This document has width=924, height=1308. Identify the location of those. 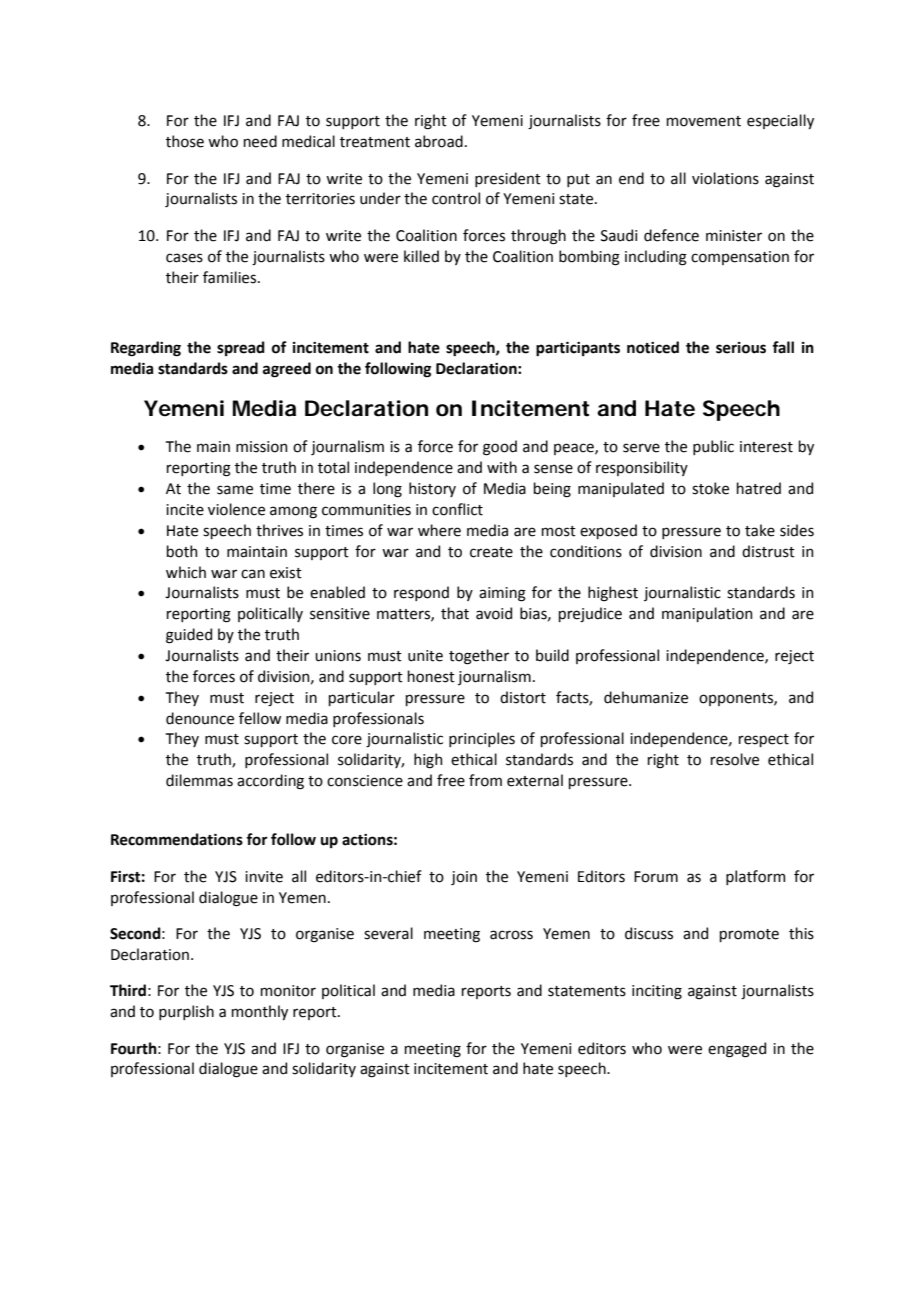
(185, 141).
